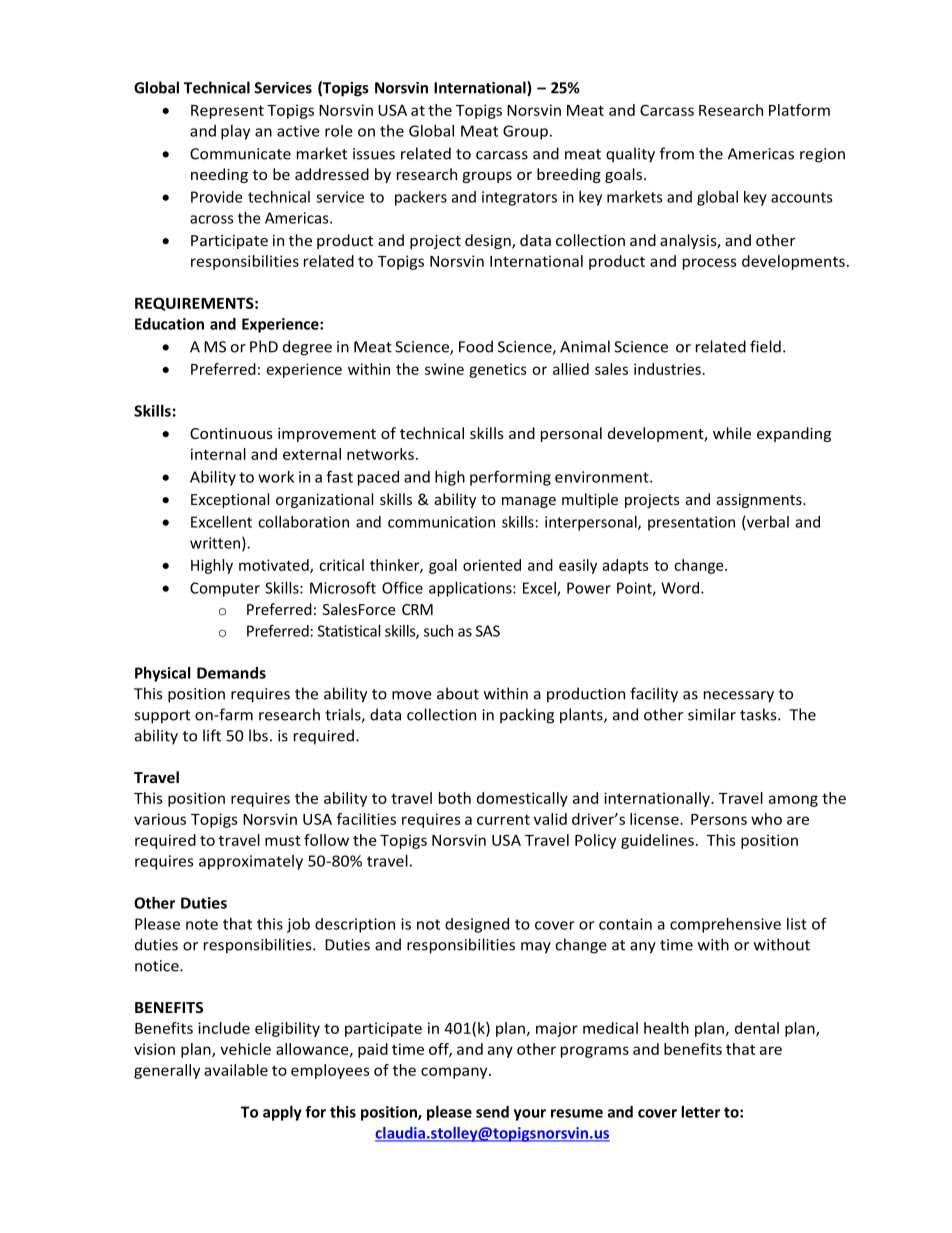  What do you see at coordinates (236, 1070) in the screenshot?
I see `available` at bounding box center [236, 1070].
